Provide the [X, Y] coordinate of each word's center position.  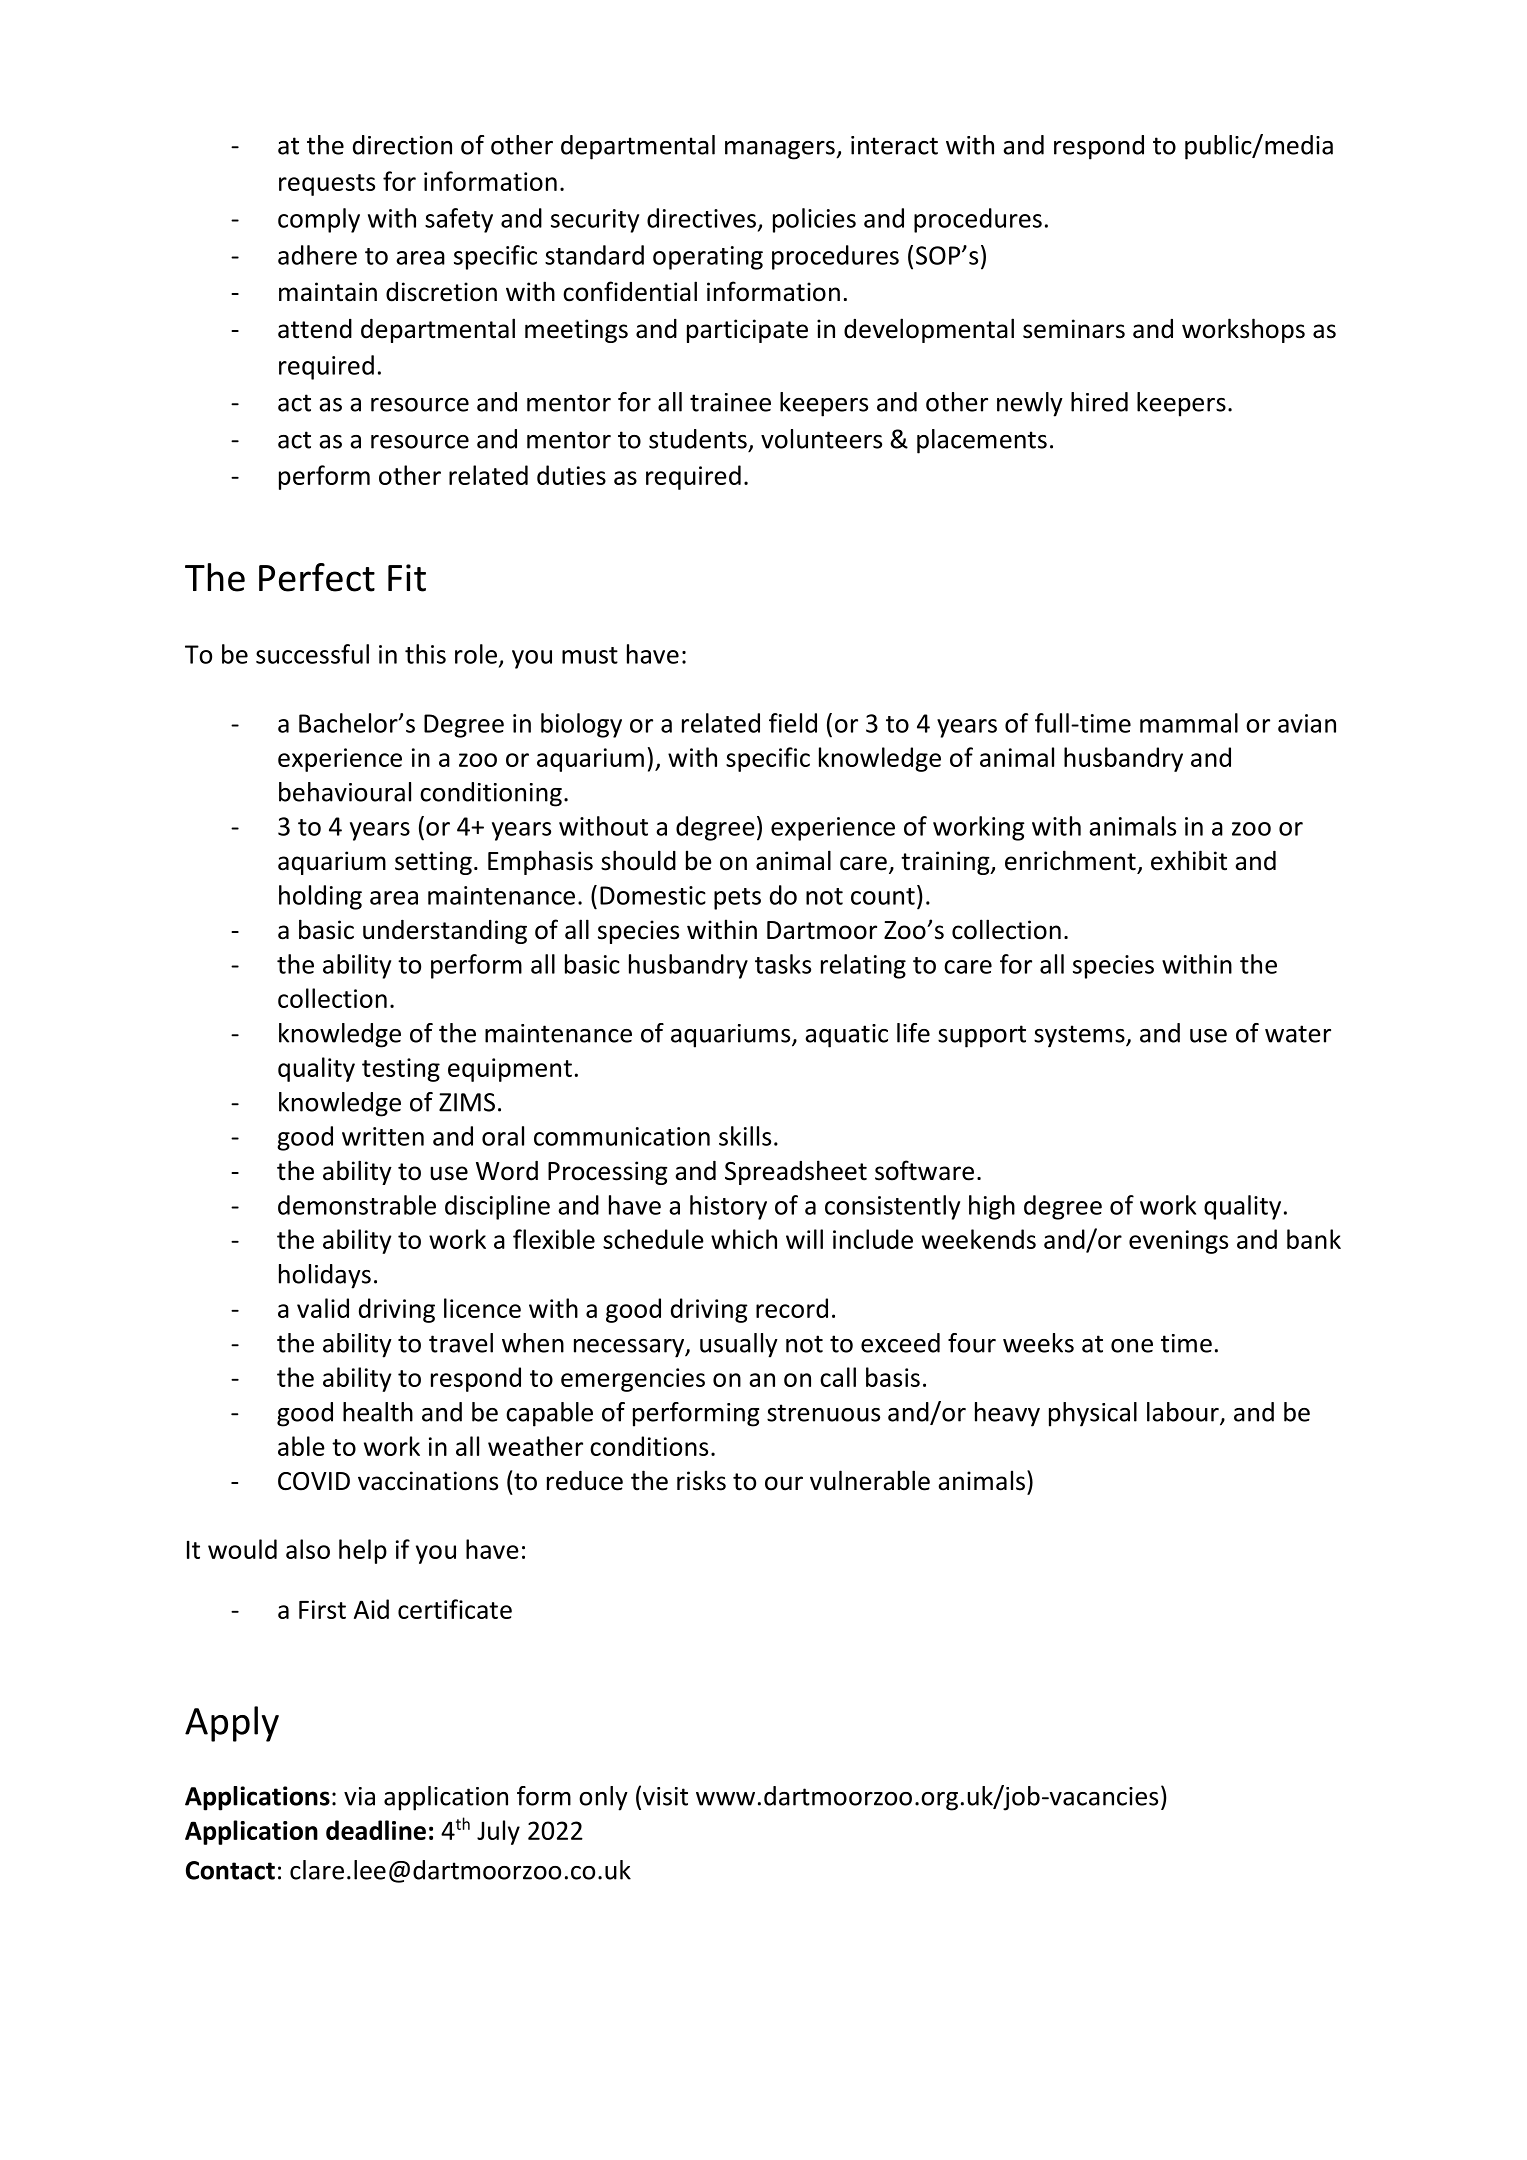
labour [1184, 1413]
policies [814, 220]
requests [327, 185]
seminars [1074, 329]
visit [665, 1796]
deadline [376, 1830]
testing [401, 1070]
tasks [783, 964]
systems [1080, 1036]
